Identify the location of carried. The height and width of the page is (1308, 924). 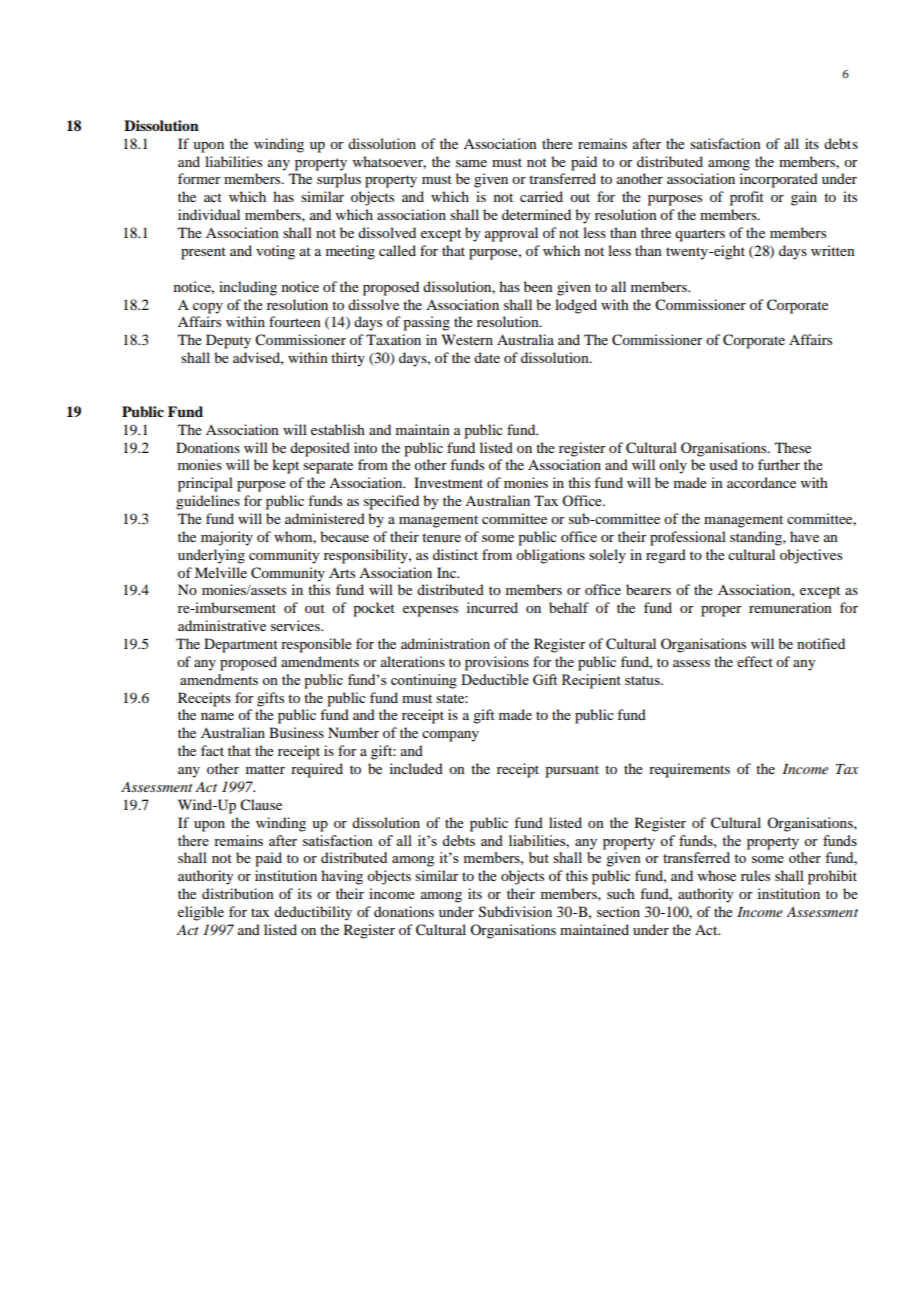
(541, 196).
